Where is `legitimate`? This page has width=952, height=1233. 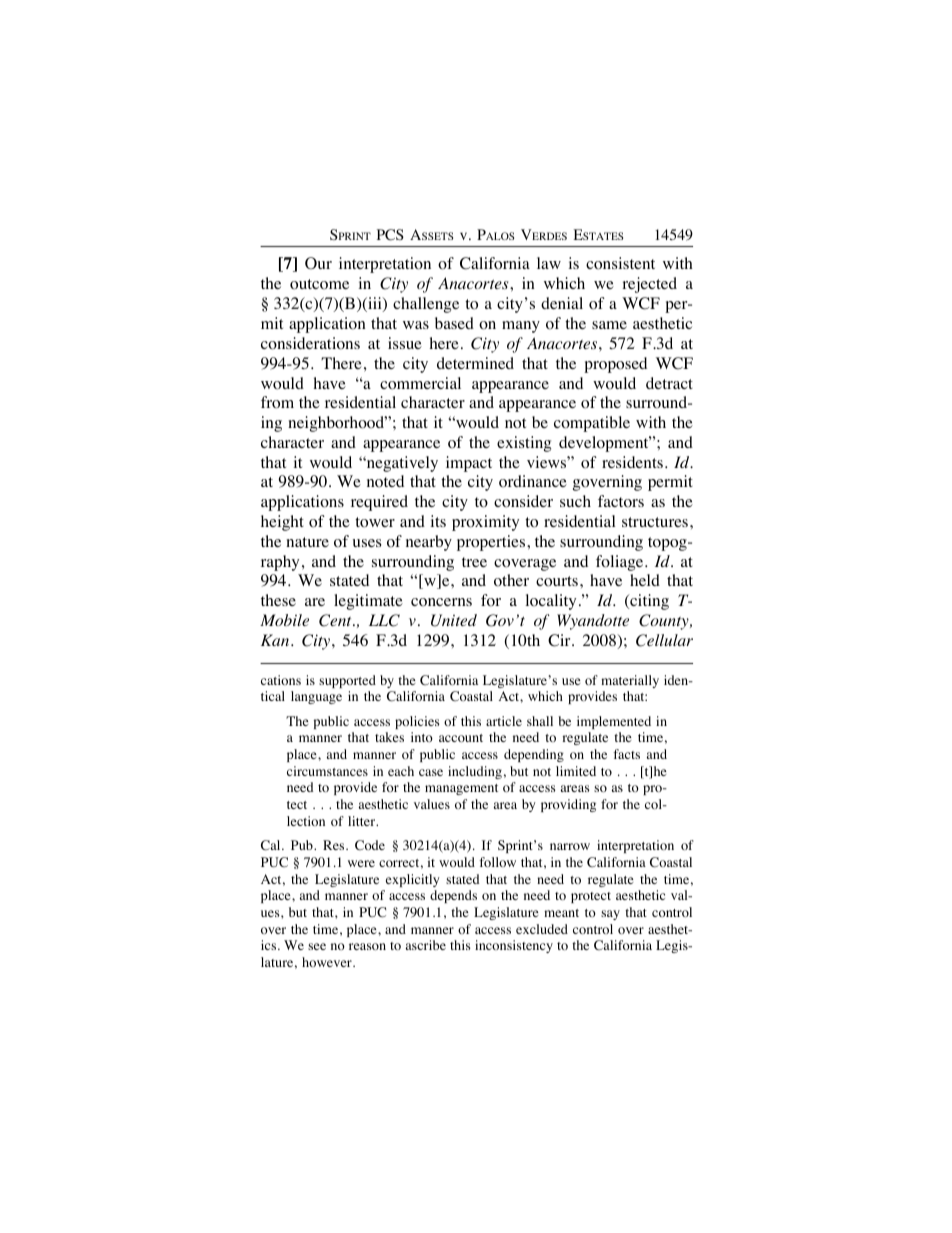 legitimate is located at coordinates (368, 602).
